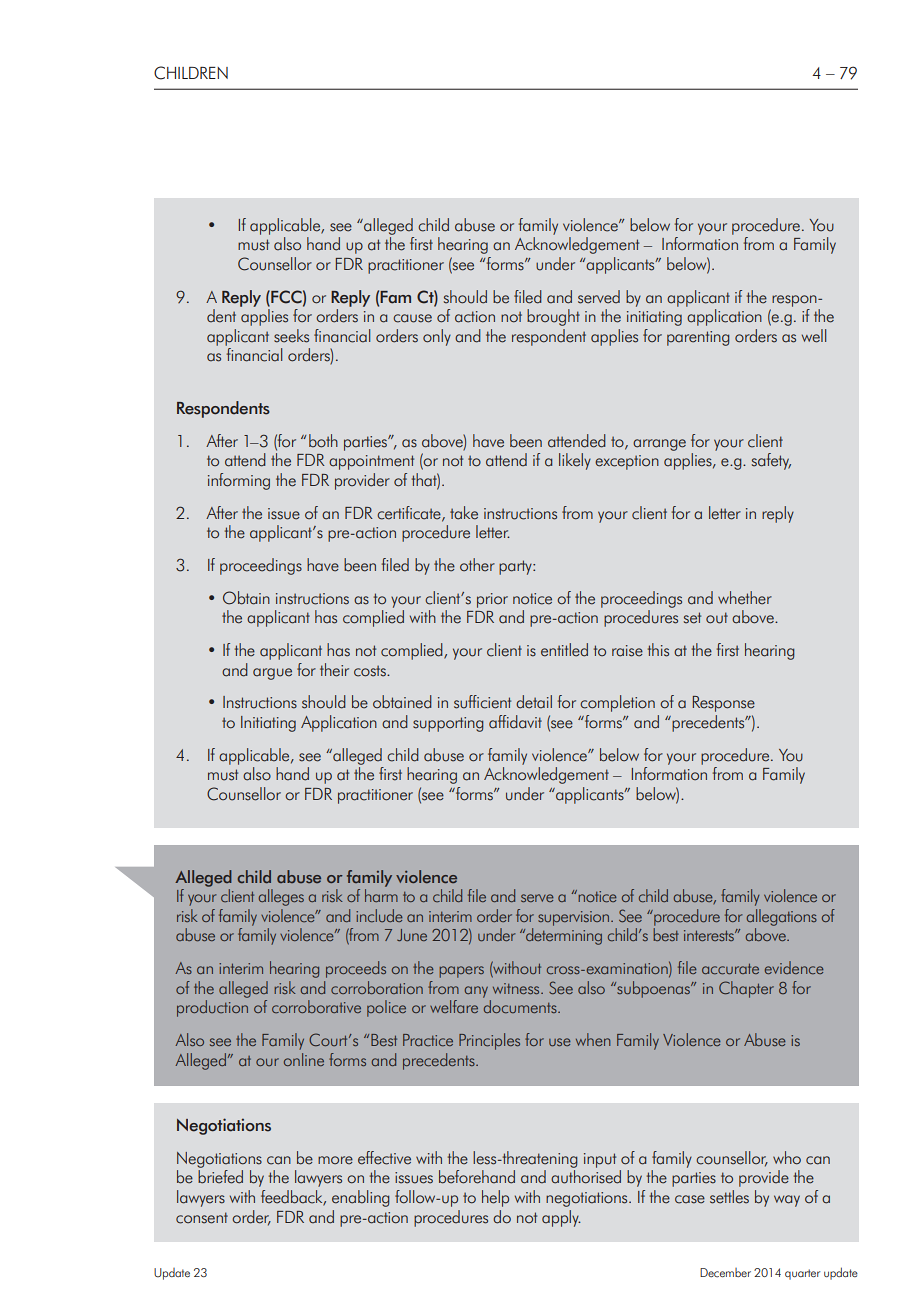  What do you see at coordinates (291, 336) in the image?
I see `seeks` at bounding box center [291, 336].
